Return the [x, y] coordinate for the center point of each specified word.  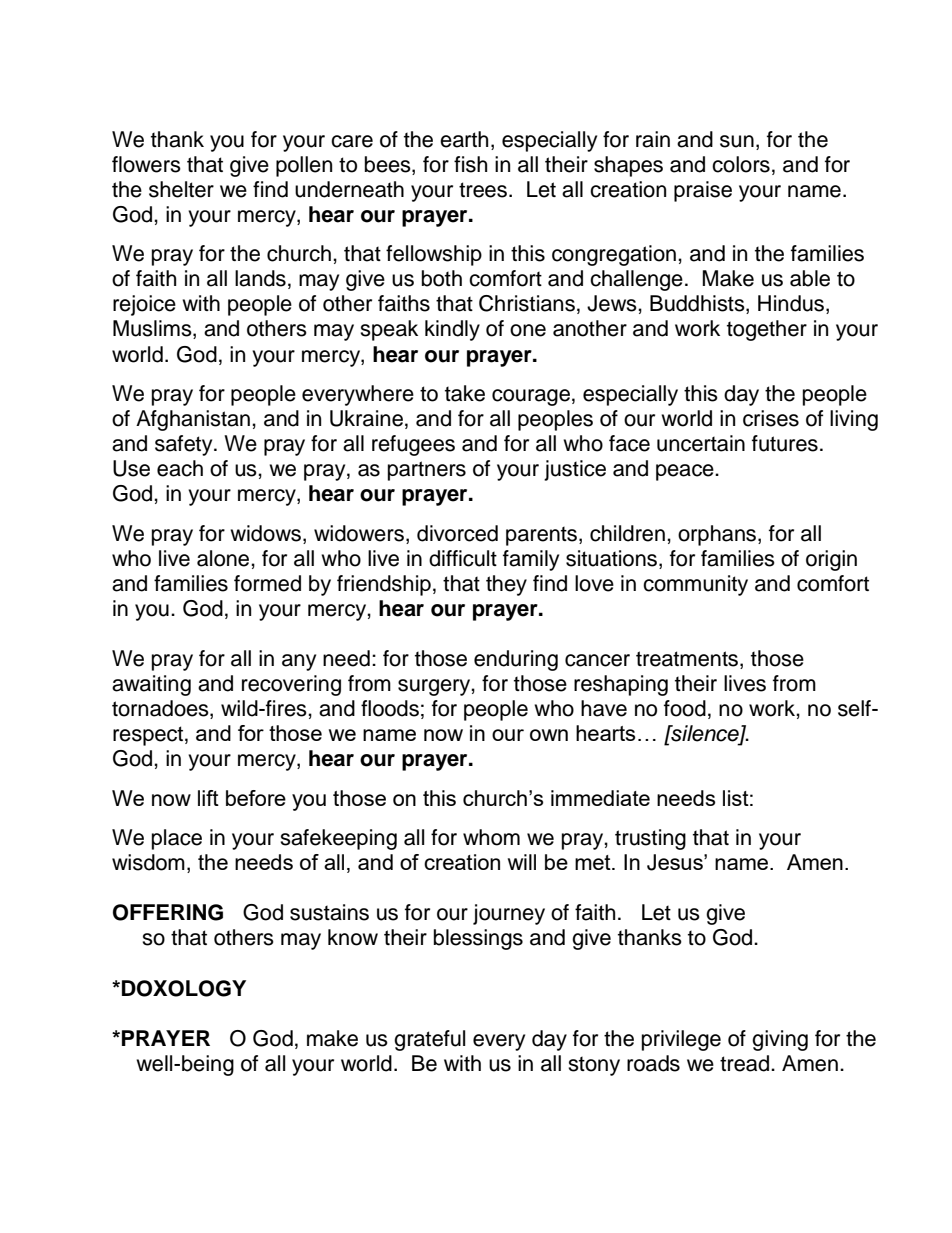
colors [741, 164]
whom [491, 837]
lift [208, 798]
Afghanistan [194, 420]
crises [771, 418]
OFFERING [168, 912]
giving [780, 1040]
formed [267, 583]
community [695, 585]
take [465, 393]
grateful [429, 1040]
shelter [181, 189]
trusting [650, 839]
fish [470, 164]
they [506, 585]
